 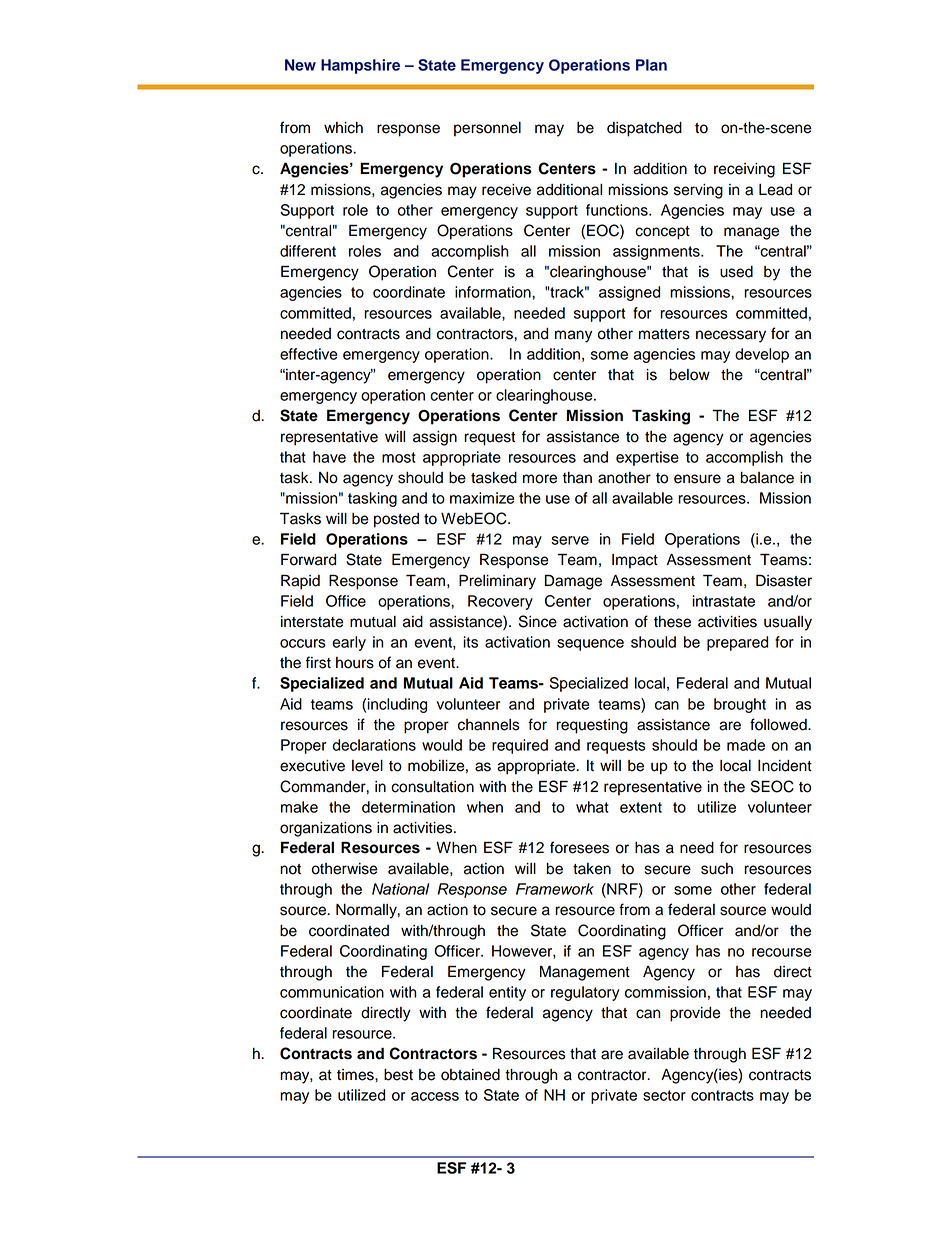 I want to click on receiving, so click(x=744, y=170).
